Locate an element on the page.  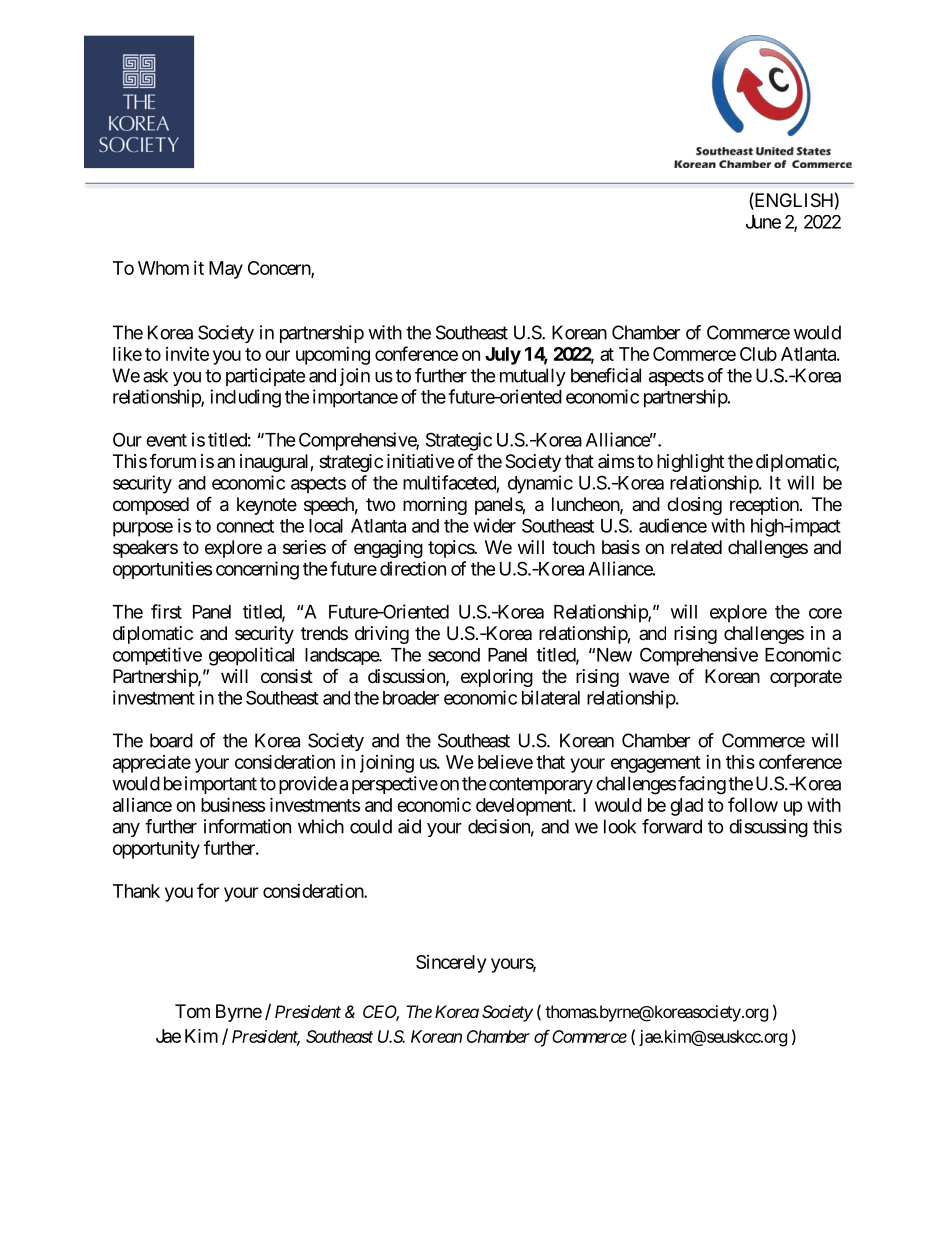
geopolitical is located at coordinates (251, 656).
